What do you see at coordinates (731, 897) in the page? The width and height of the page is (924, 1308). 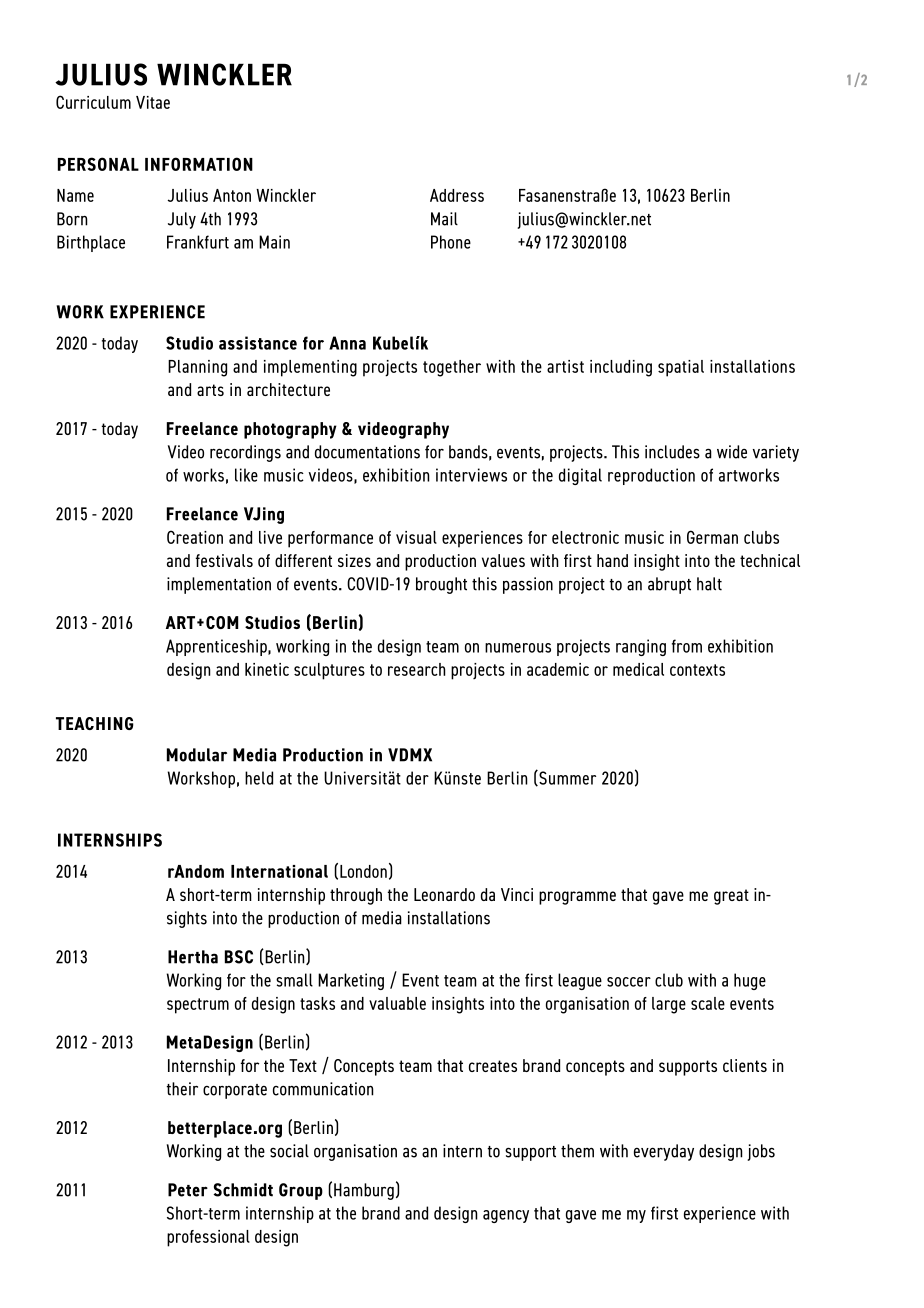 I see `great` at bounding box center [731, 897].
